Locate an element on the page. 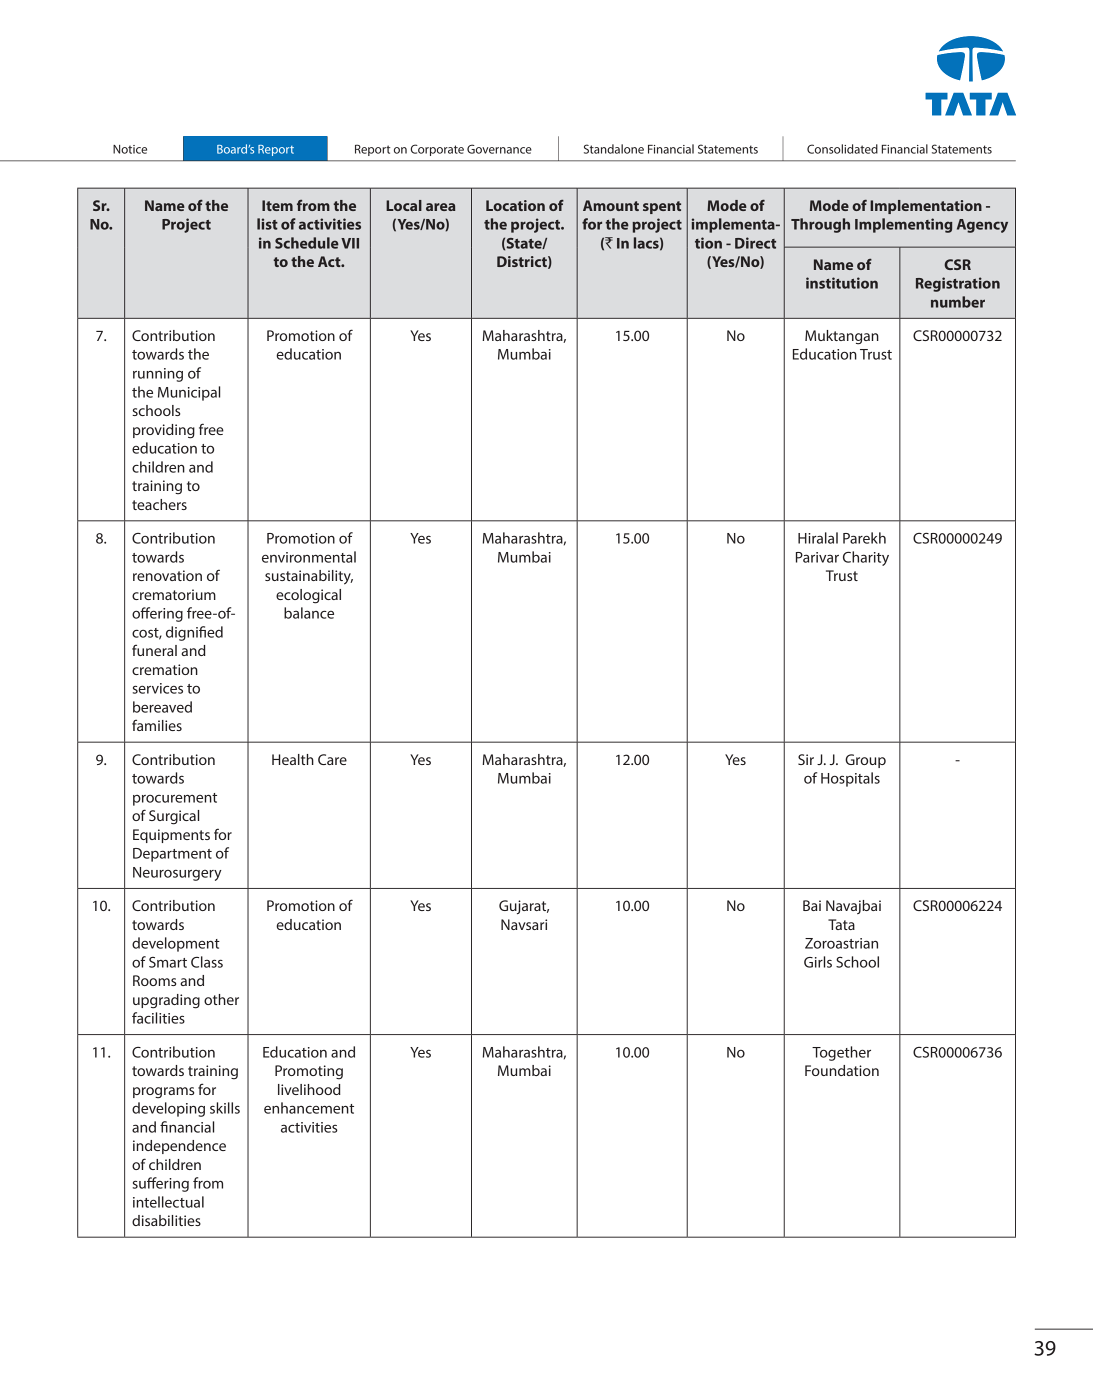 The width and height of the page is (1093, 1391). Item is located at coordinates (277, 205).
